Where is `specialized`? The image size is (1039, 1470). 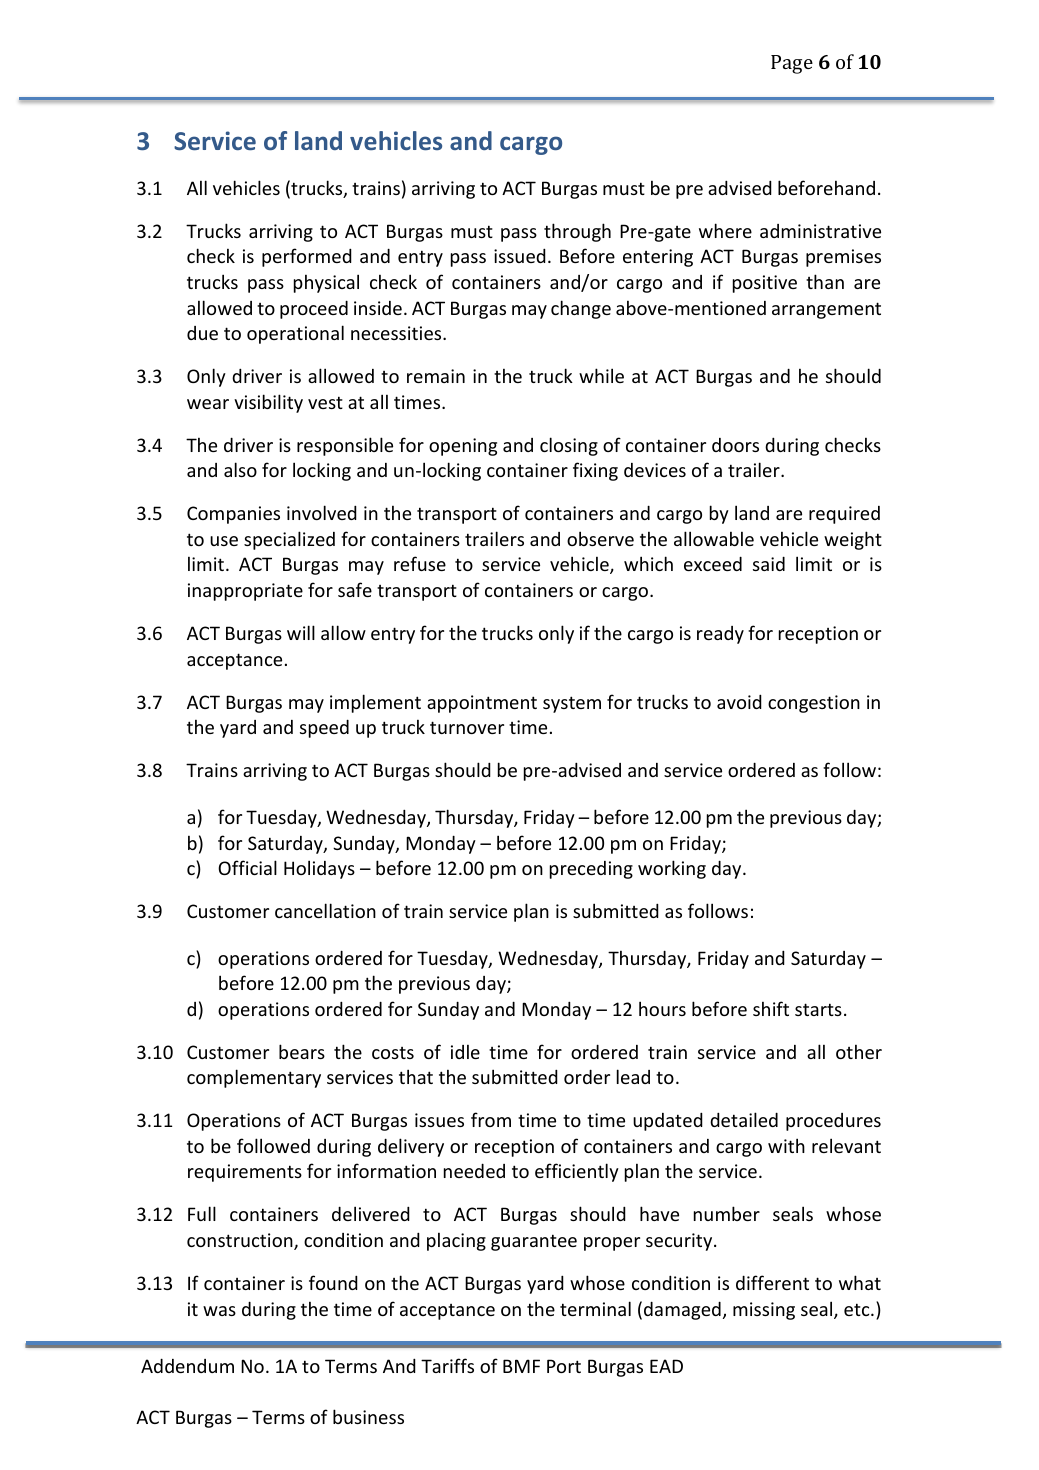 specialized is located at coordinates (289, 540).
